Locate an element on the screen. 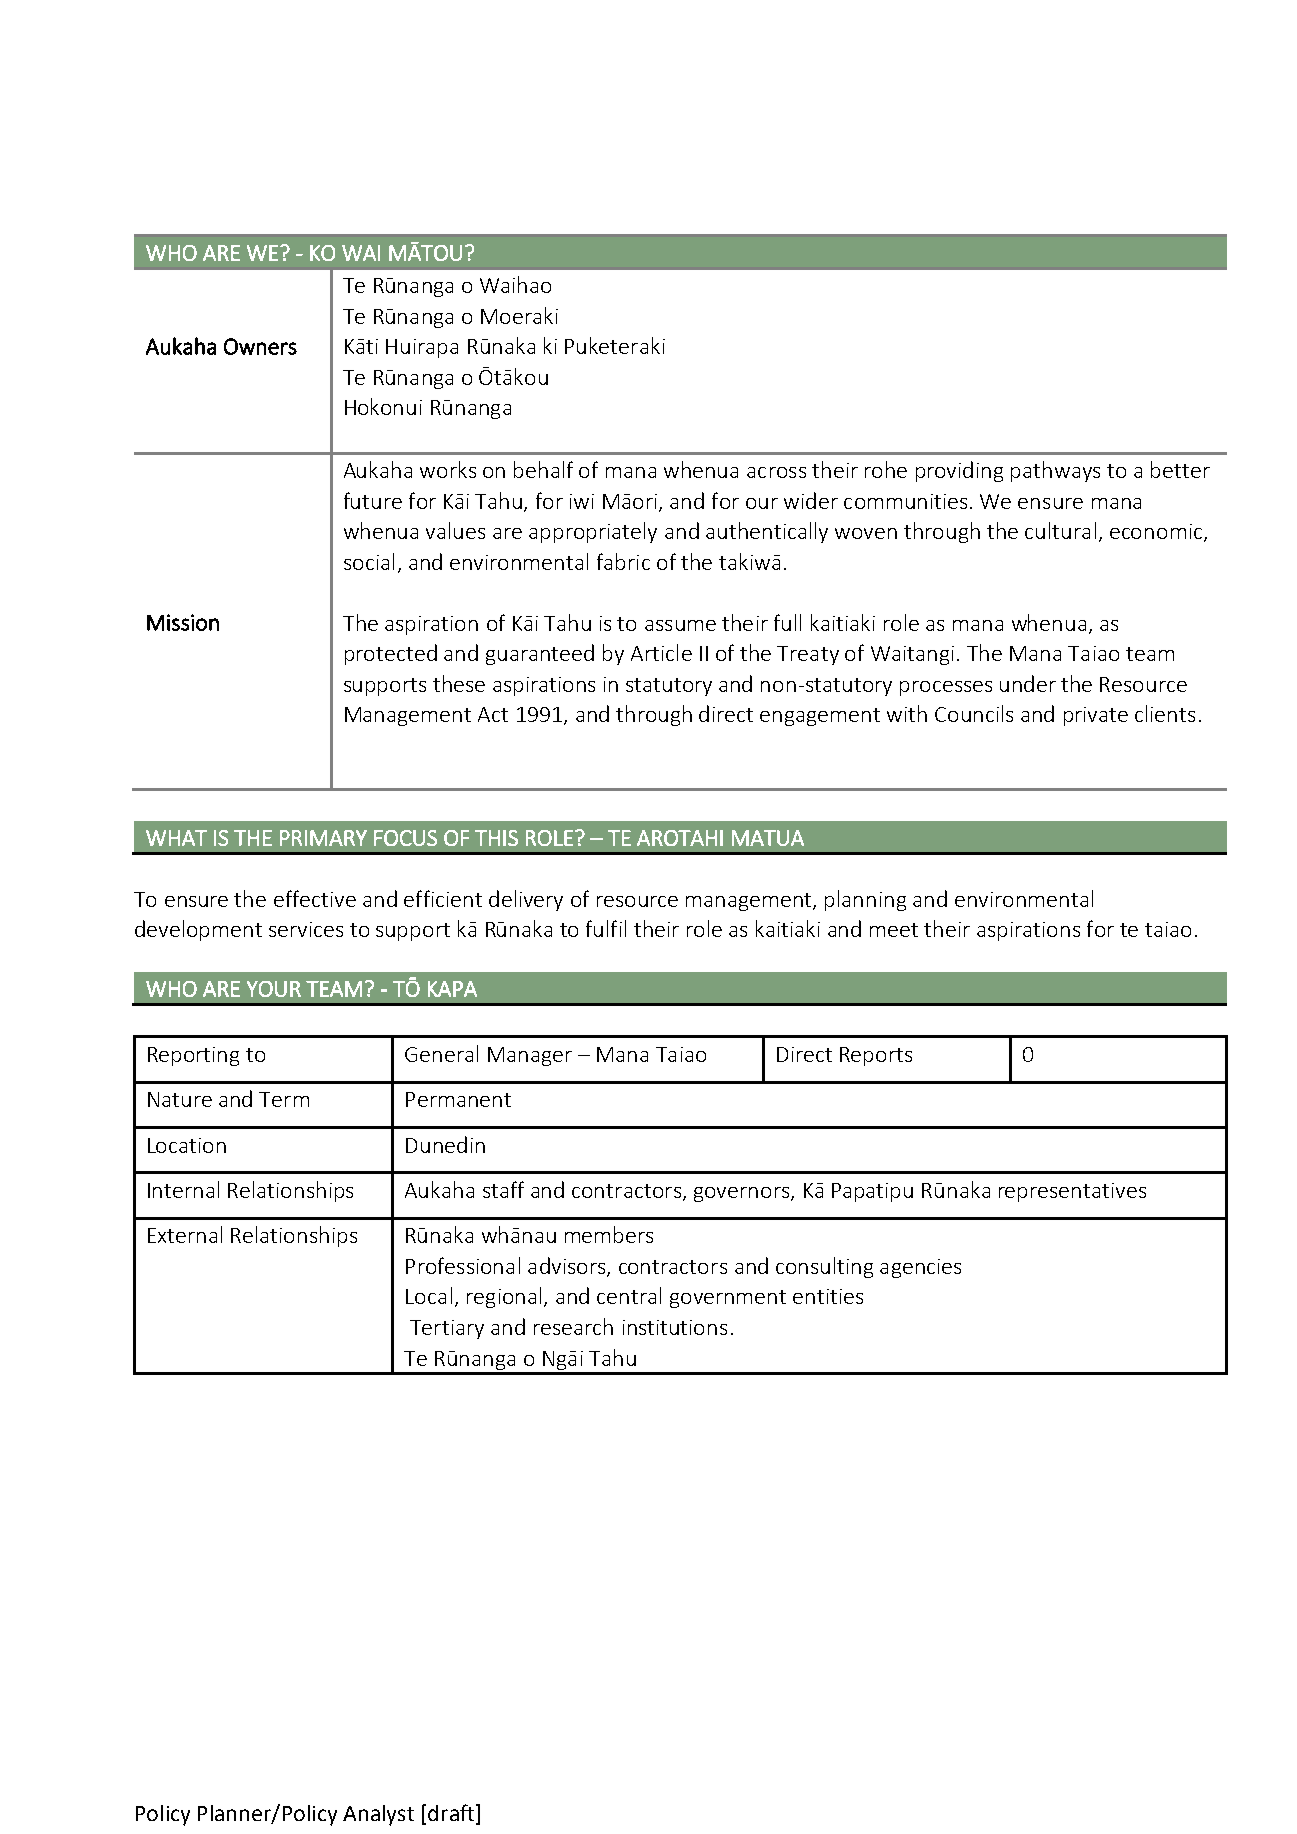  Owners is located at coordinates (260, 346).
